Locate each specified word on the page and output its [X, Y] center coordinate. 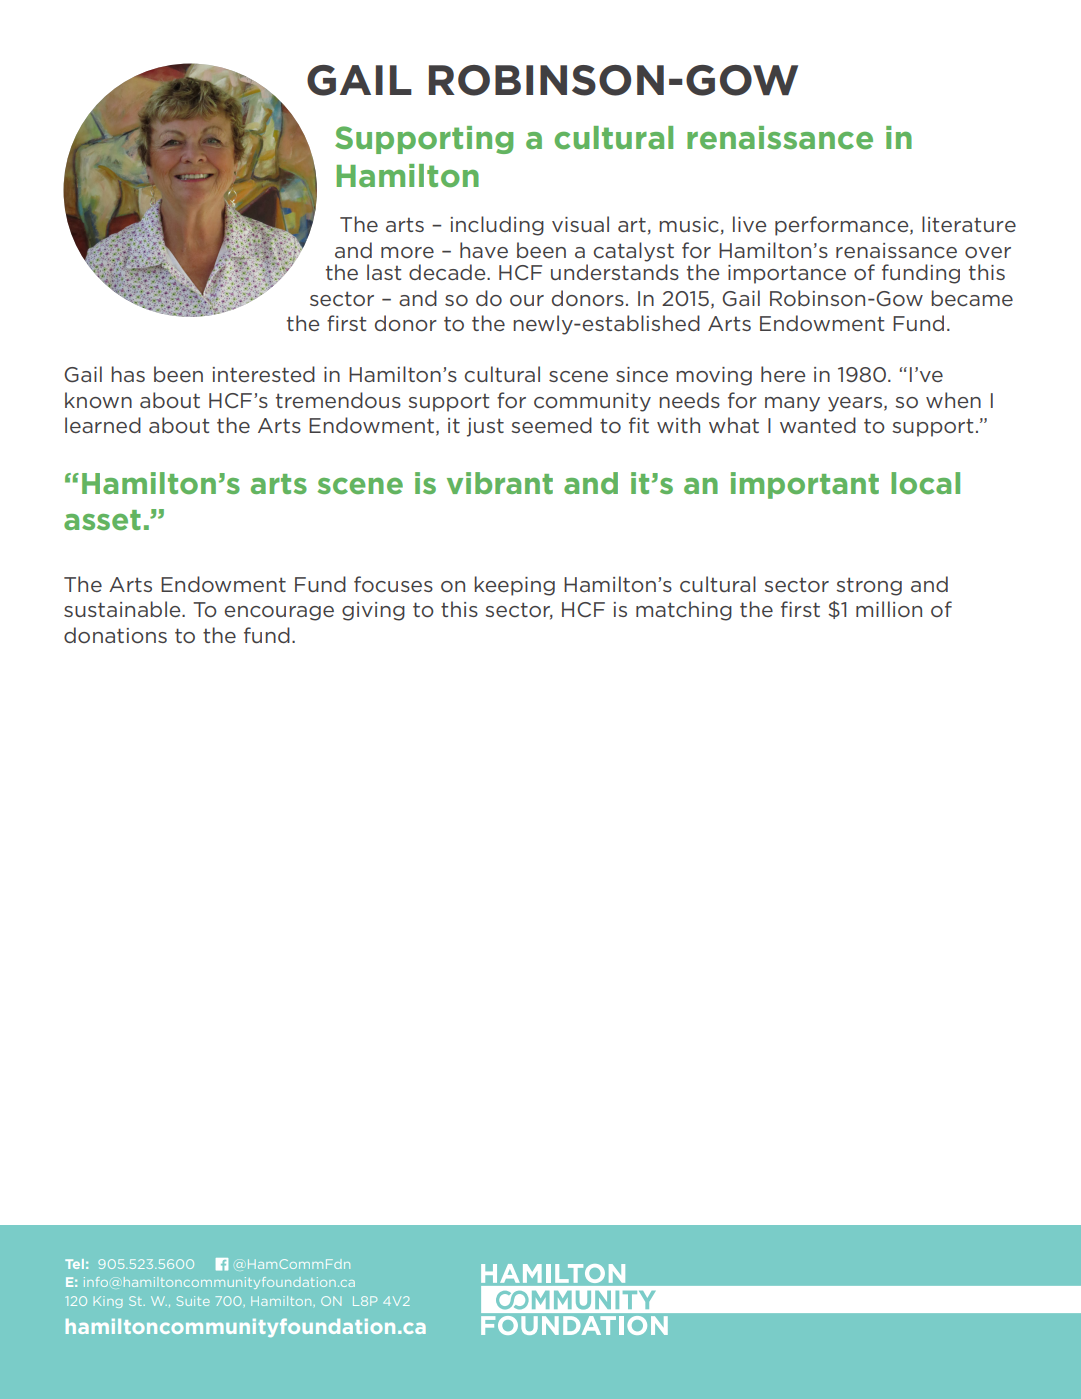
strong [869, 586]
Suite [193, 1301]
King [108, 1302]
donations [115, 635]
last [384, 272]
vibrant [500, 483]
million [889, 609]
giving [373, 611]
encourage [279, 613]
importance [787, 274]
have [484, 250]
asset [102, 520]
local [925, 483]
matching [684, 611]
